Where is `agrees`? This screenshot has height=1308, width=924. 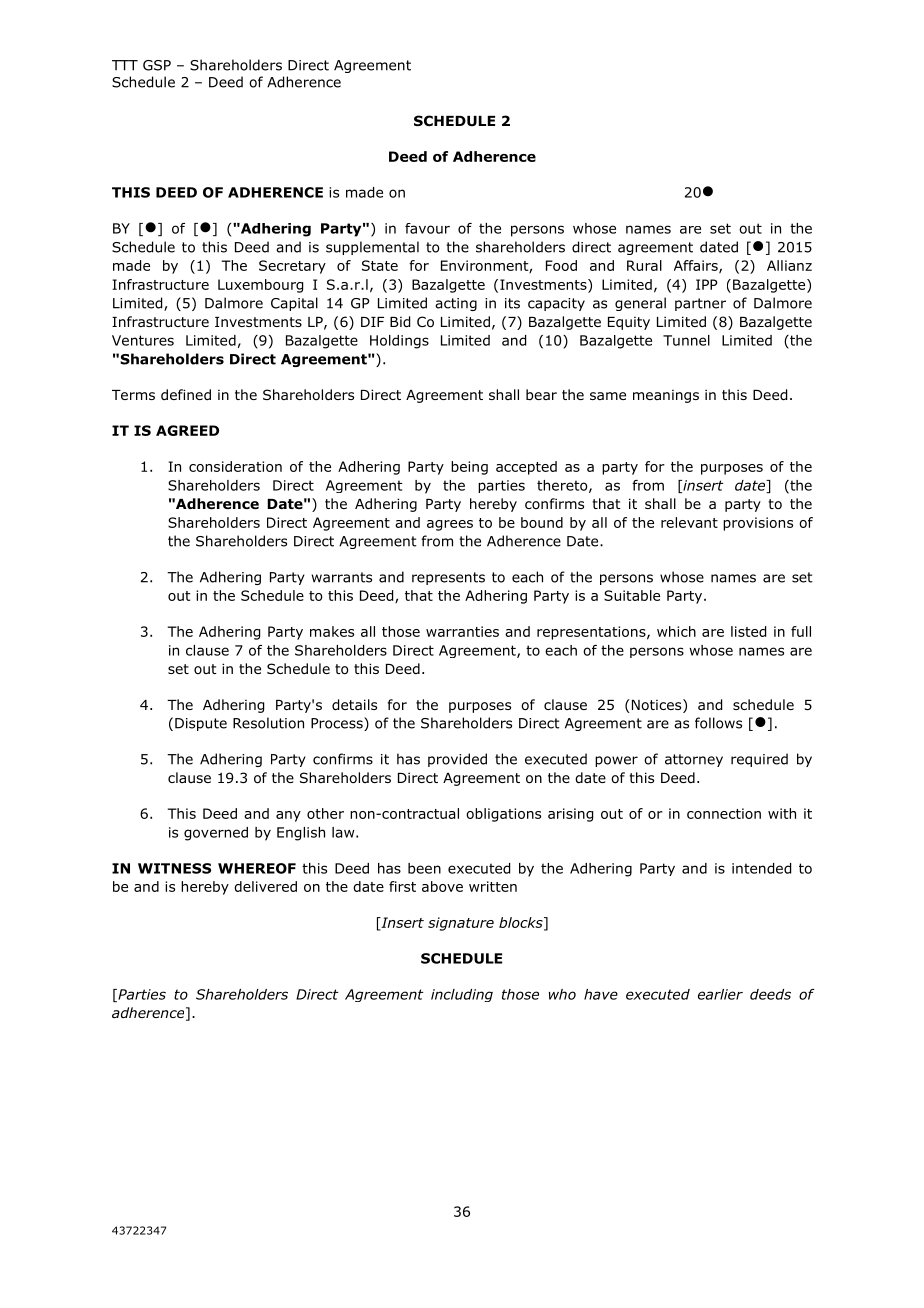 agrees is located at coordinates (450, 525).
